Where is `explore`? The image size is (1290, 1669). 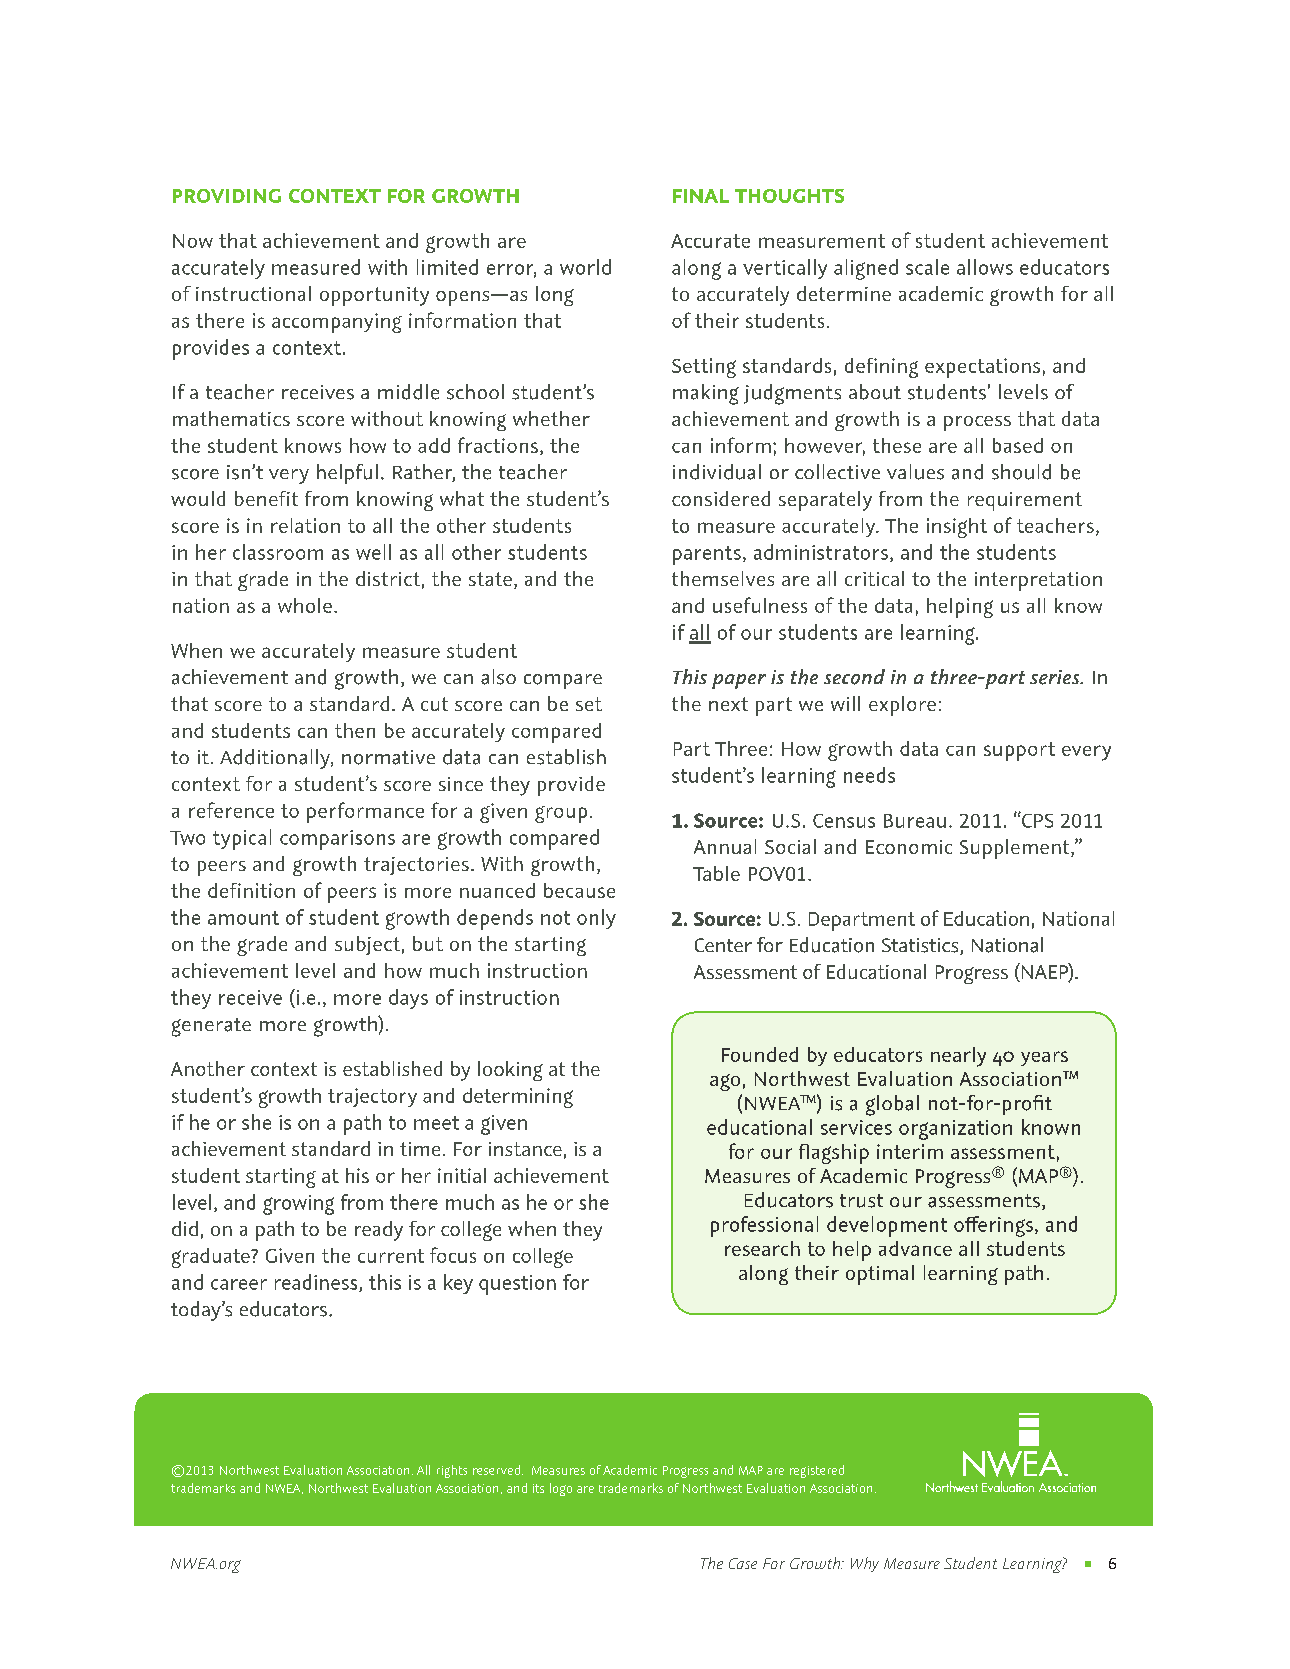 explore is located at coordinates (902, 706).
